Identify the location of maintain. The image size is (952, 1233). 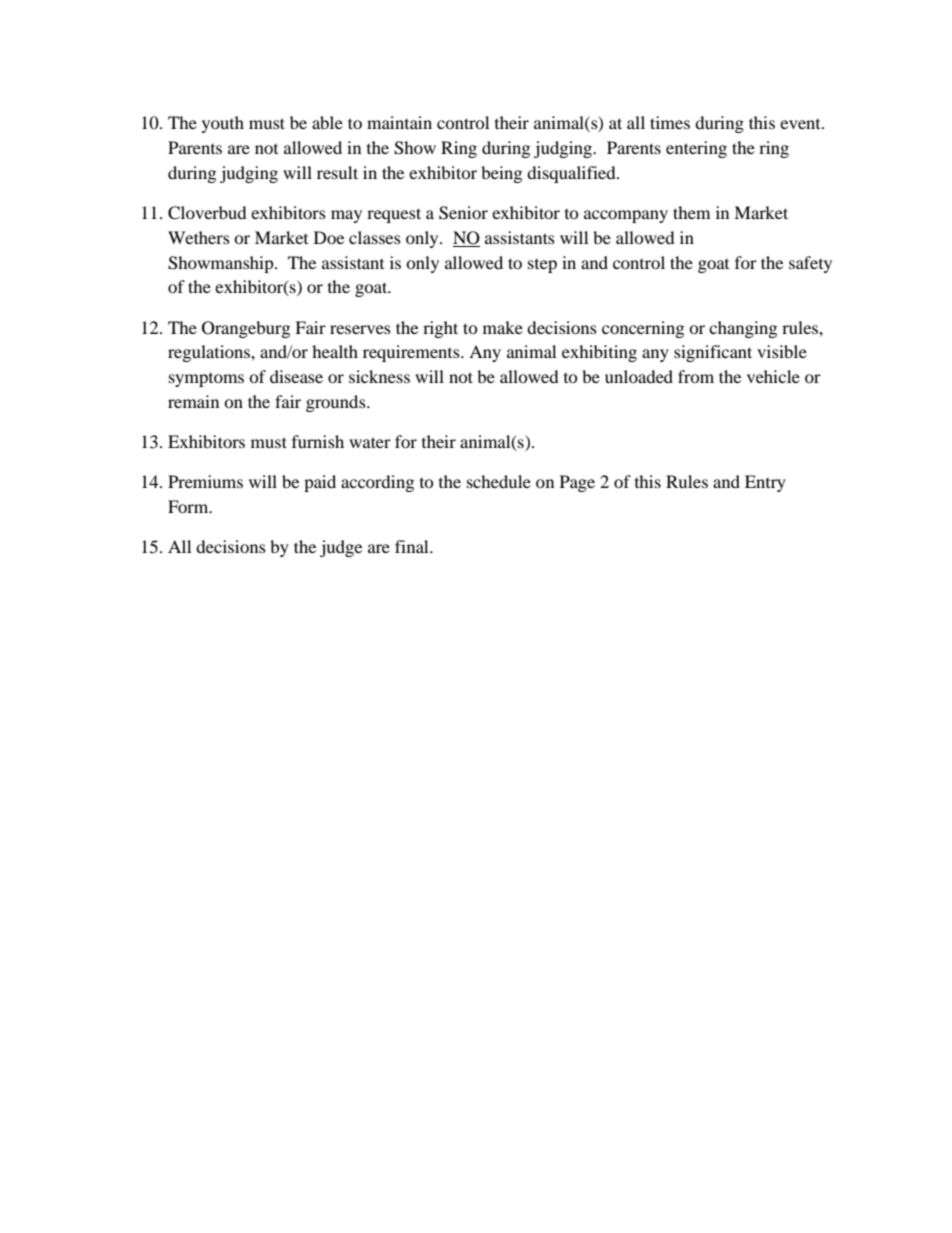
(399, 122).
